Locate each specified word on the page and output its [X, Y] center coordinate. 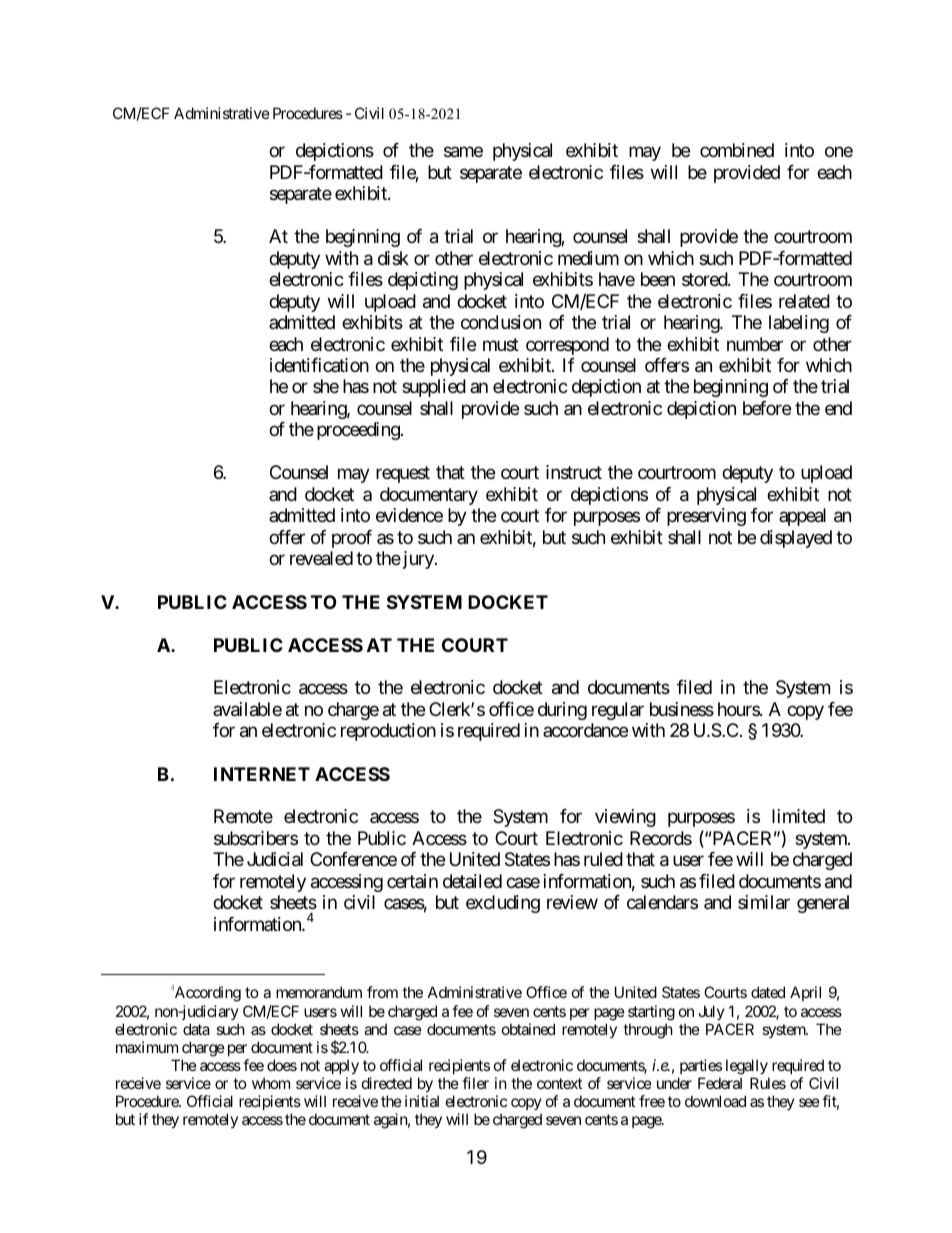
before [767, 408]
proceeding [358, 431]
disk [393, 258]
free [652, 1101]
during [562, 711]
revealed [321, 558]
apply [340, 1068]
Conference [353, 859]
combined [737, 150]
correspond [567, 346]
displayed [796, 539]
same [463, 152]
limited [798, 816]
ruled [603, 859]
